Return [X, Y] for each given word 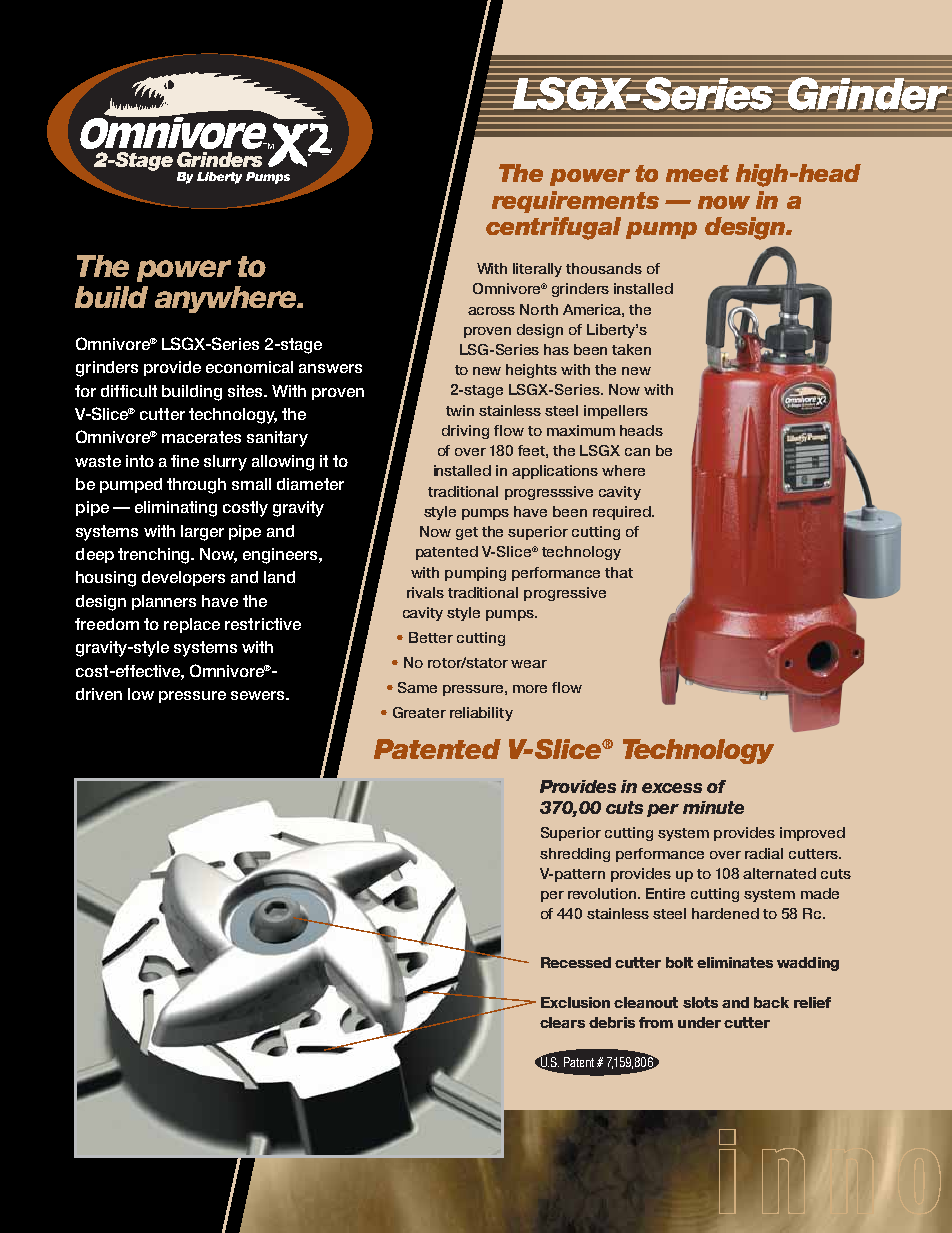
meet [697, 173]
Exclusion [575, 1002]
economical [249, 367]
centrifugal [553, 228]
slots [700, 1002]
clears [562, 1022]
